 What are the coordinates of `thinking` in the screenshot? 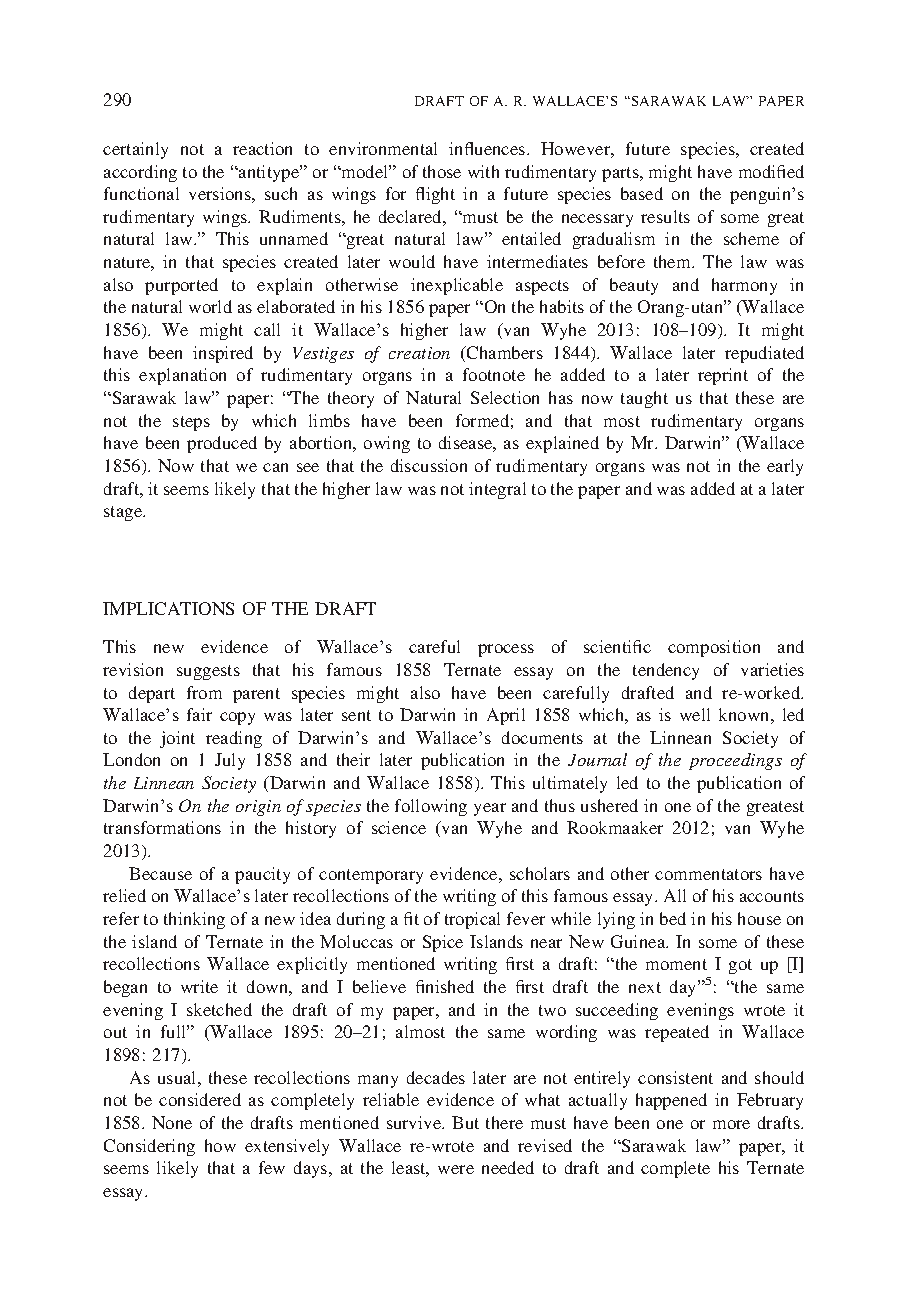 It's located at (194, 920).
